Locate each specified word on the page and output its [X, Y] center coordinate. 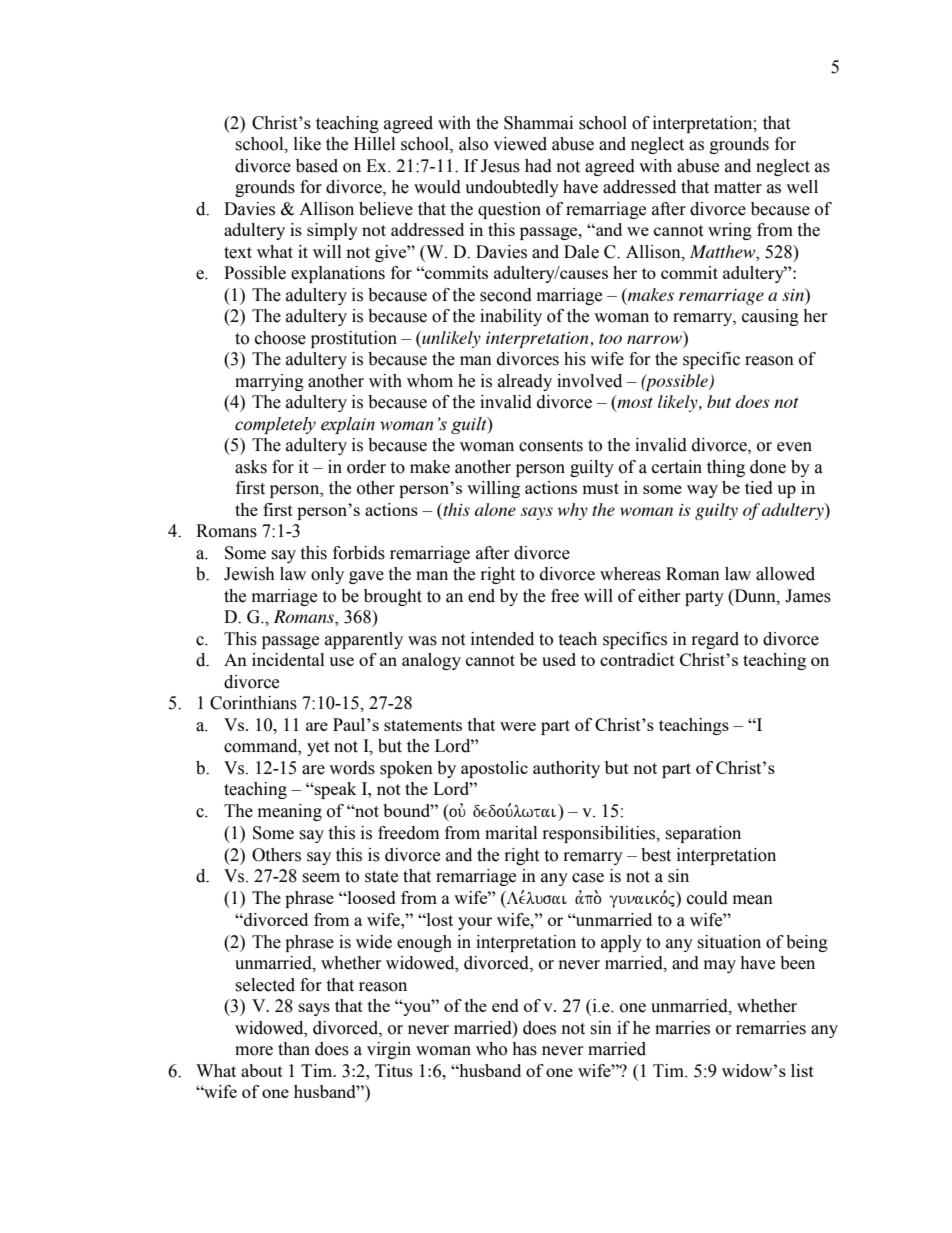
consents [551, 446]
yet [318, 748]
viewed [520, 144]
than [294, 1049]
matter [738, 188]
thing [726, 468]
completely [275, 425]
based [317, 166]
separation [703, 834]
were [518, 726]
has [524, 1049]
